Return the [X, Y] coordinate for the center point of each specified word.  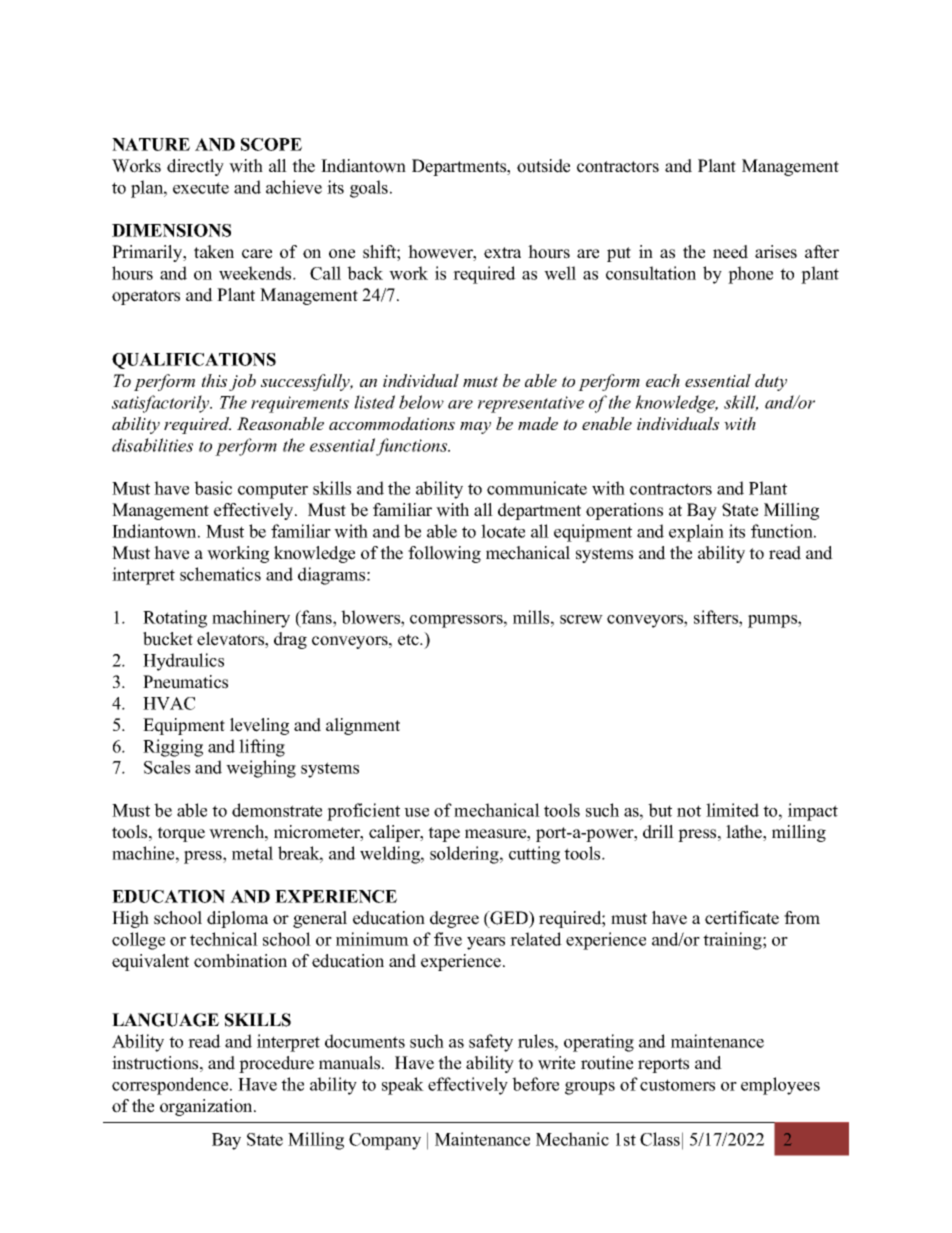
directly [195, 167]
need [730, 252]
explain [696, 533]
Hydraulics [183, 662]
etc [409, 640]
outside [543, 166]
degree [454, 919]
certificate [742, 918]
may [475, 428]
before [535, 1084]
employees [780, 1086]
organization [207, 1107]
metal [252, 853]
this [214, 380]
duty [771, 382]
